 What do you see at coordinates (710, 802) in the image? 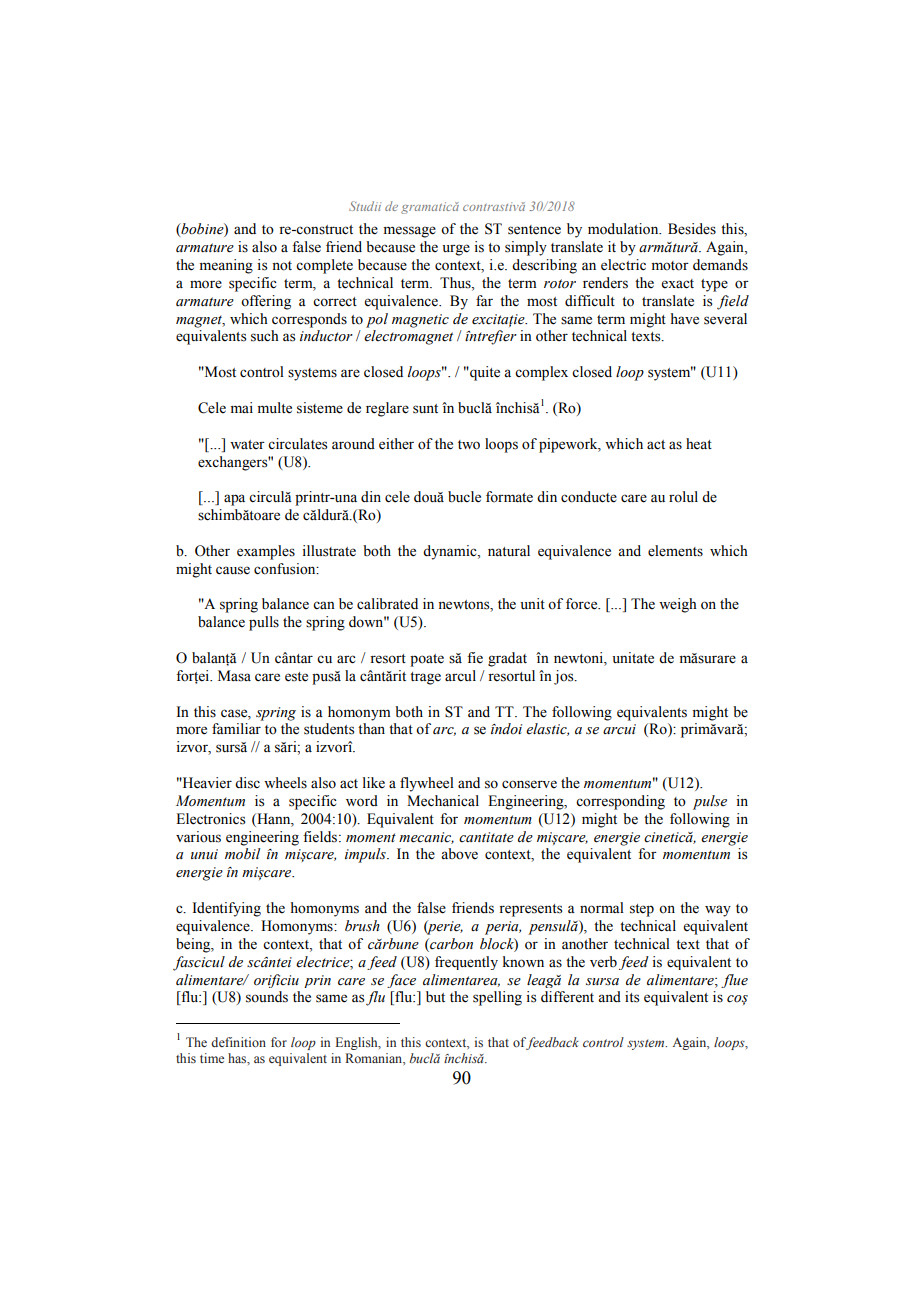
I see `pulse` at bounding box center [710, 802].
